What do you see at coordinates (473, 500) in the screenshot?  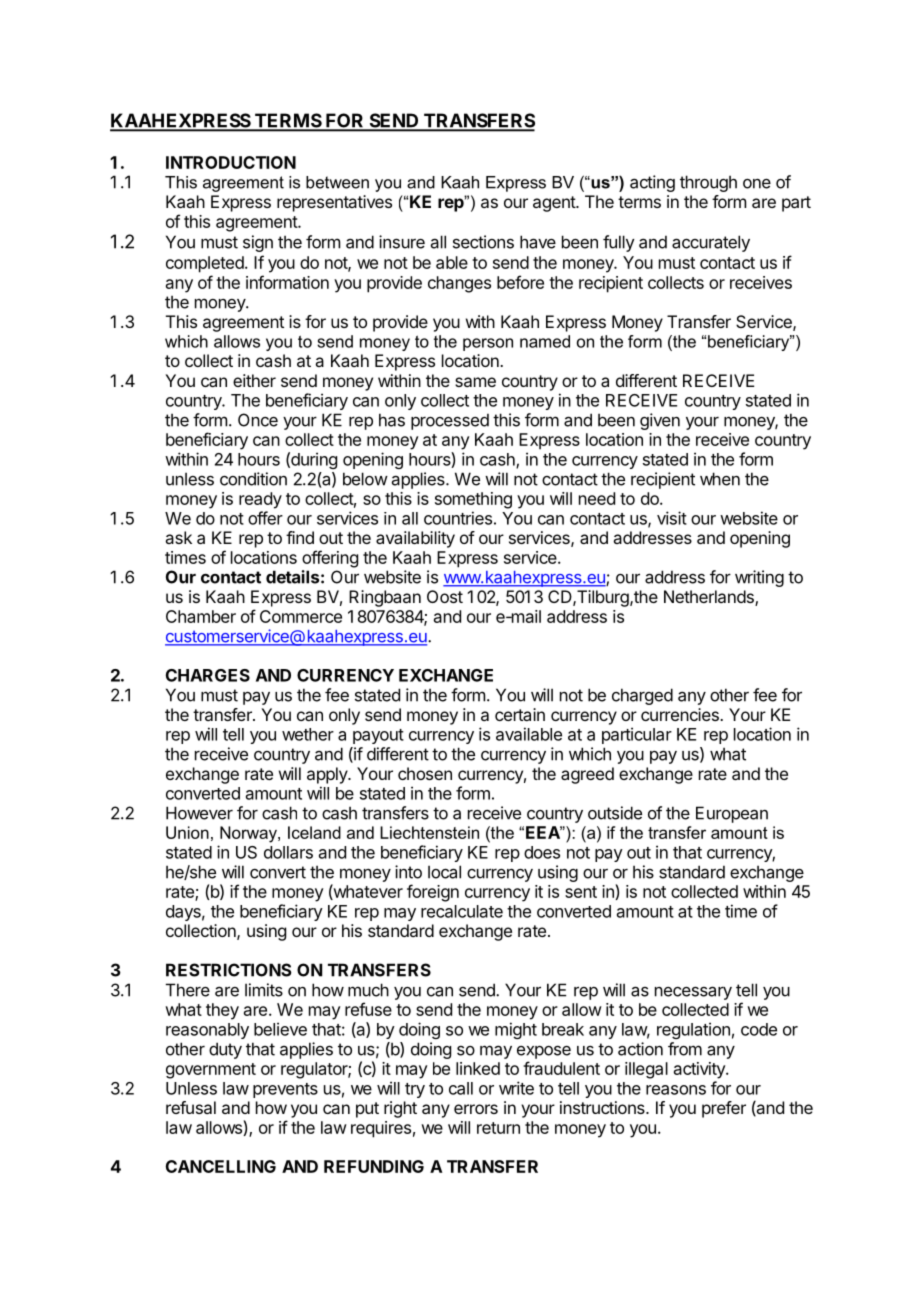 I see `something` at bounding box center [473, 500].
